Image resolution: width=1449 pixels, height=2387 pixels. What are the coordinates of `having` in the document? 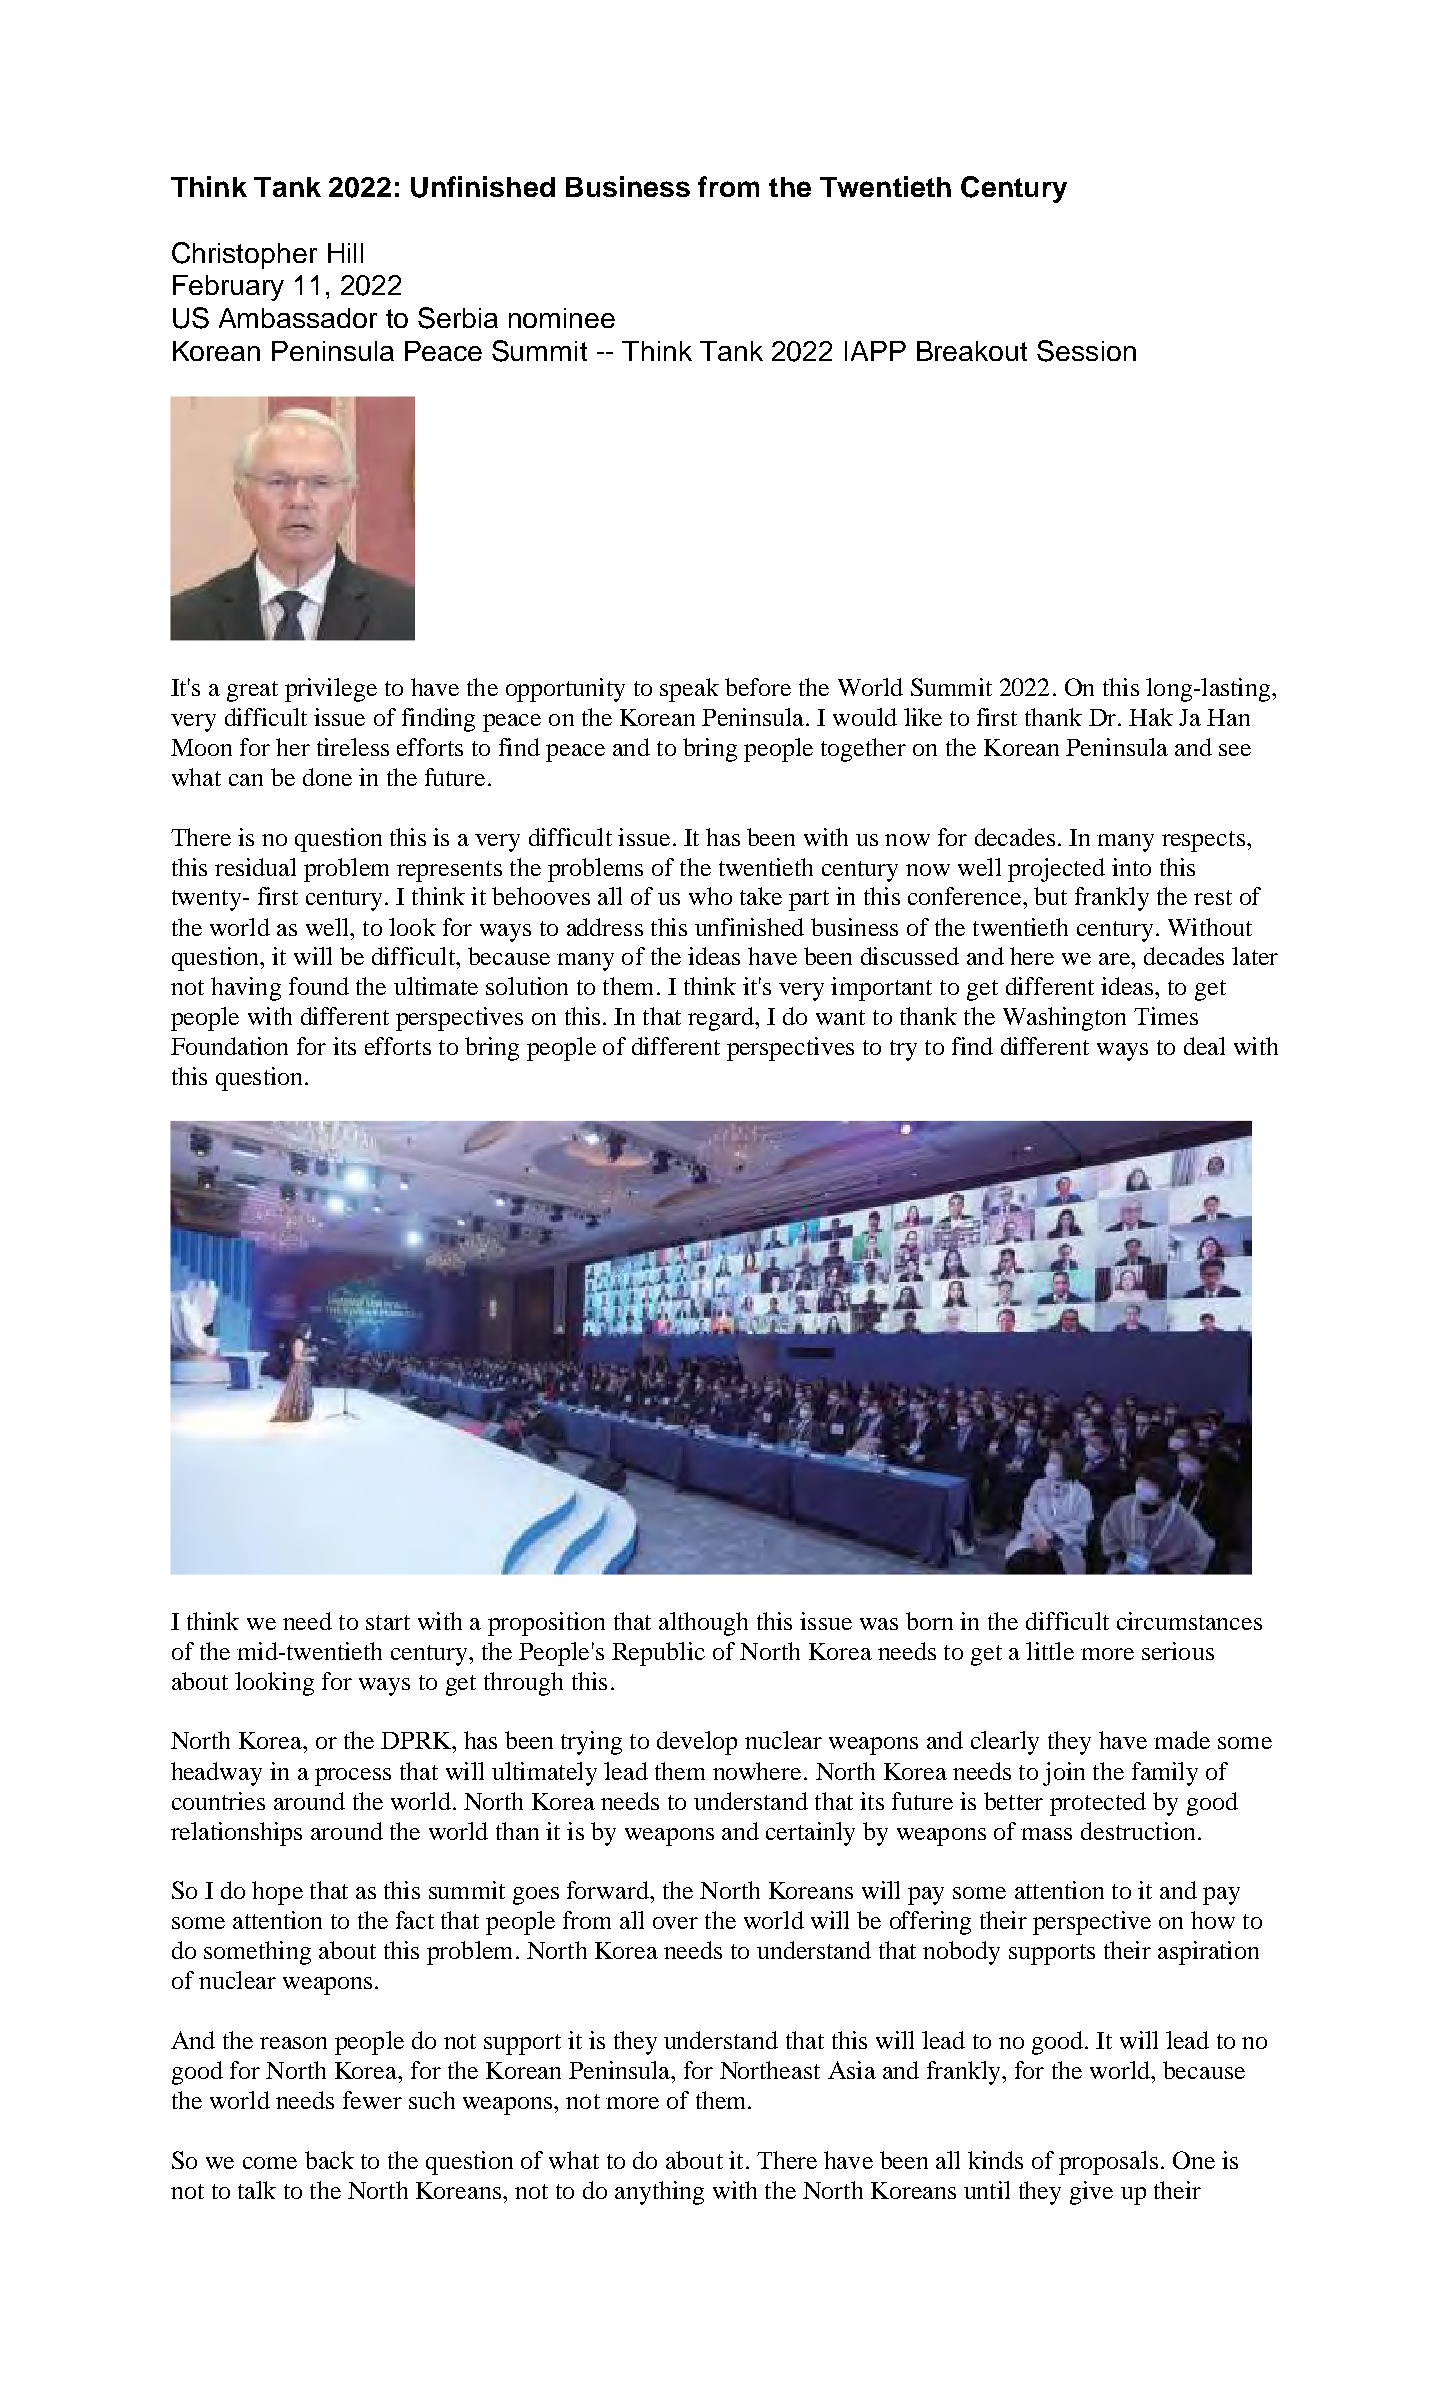 It's located at (246, 989).
